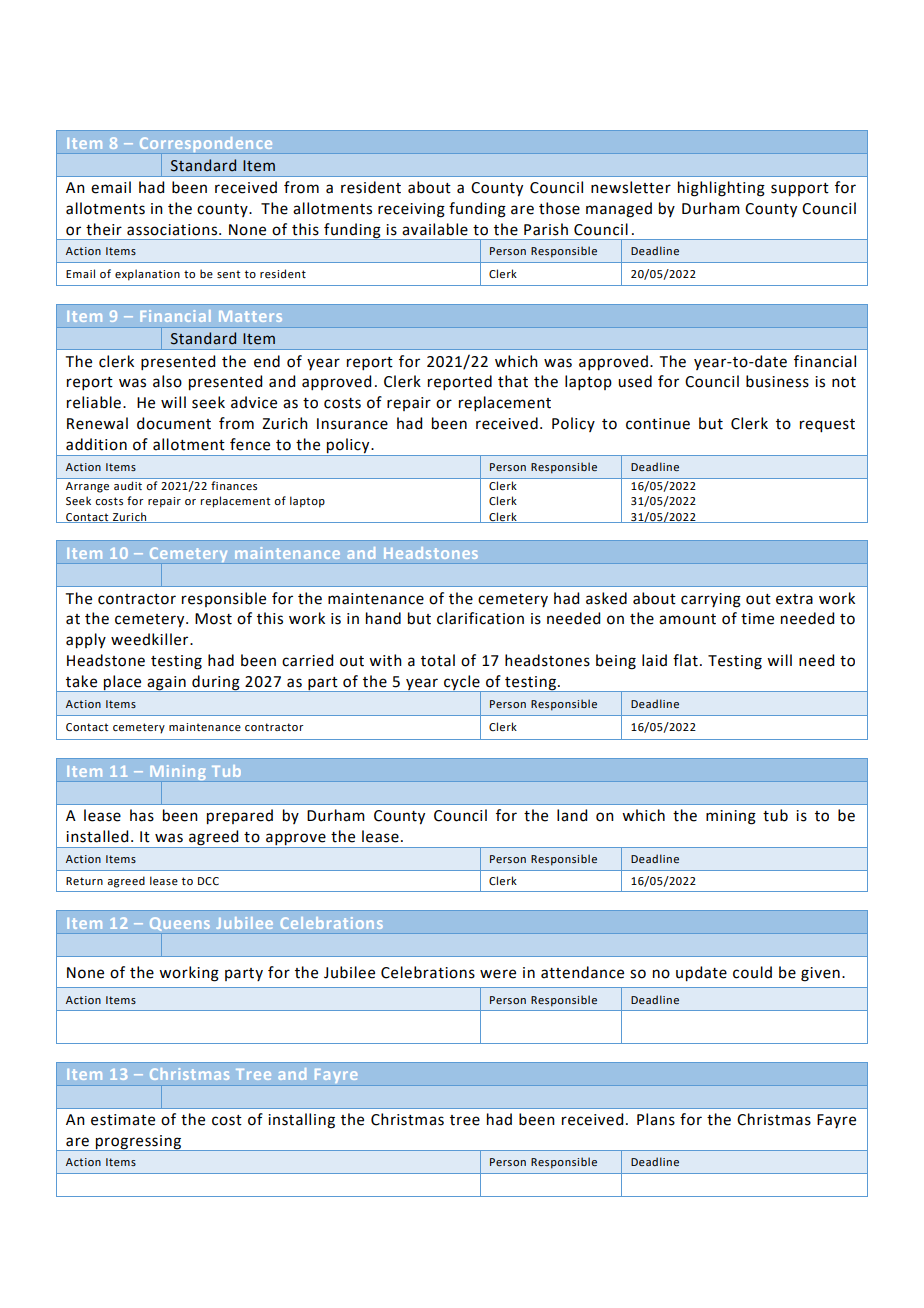  Describe the element at coordinates (752, 972) in the screenshot. I see `could` at that location.
